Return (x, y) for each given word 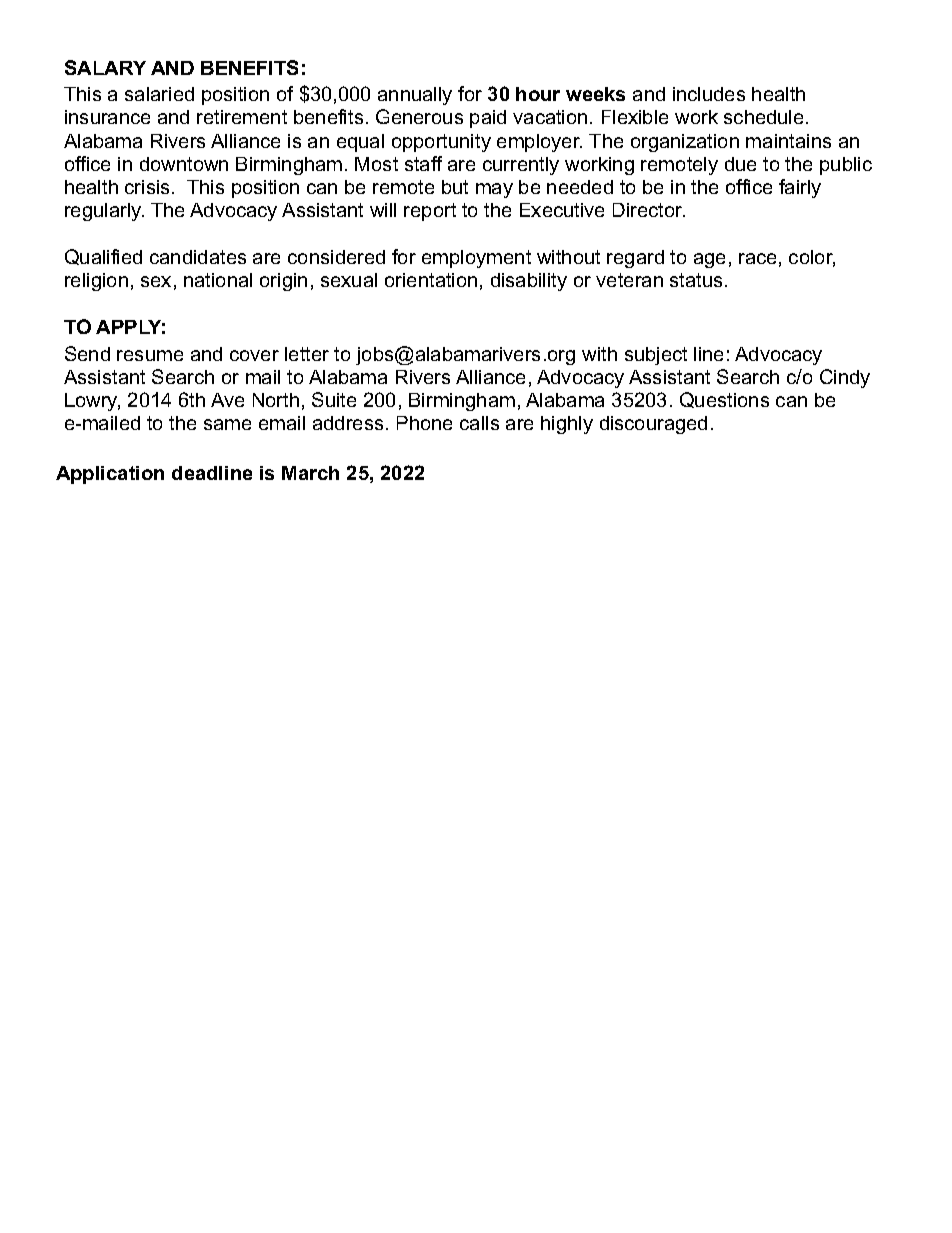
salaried (159, 94)
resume (150, 355)
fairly (800, 188)
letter (307, 354)
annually (415, 96)
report (430, 212)
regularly (104, 212)
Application (110, 475)
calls (479, 423)
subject (656, 356)
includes (709, 94)
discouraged (653, 425)
